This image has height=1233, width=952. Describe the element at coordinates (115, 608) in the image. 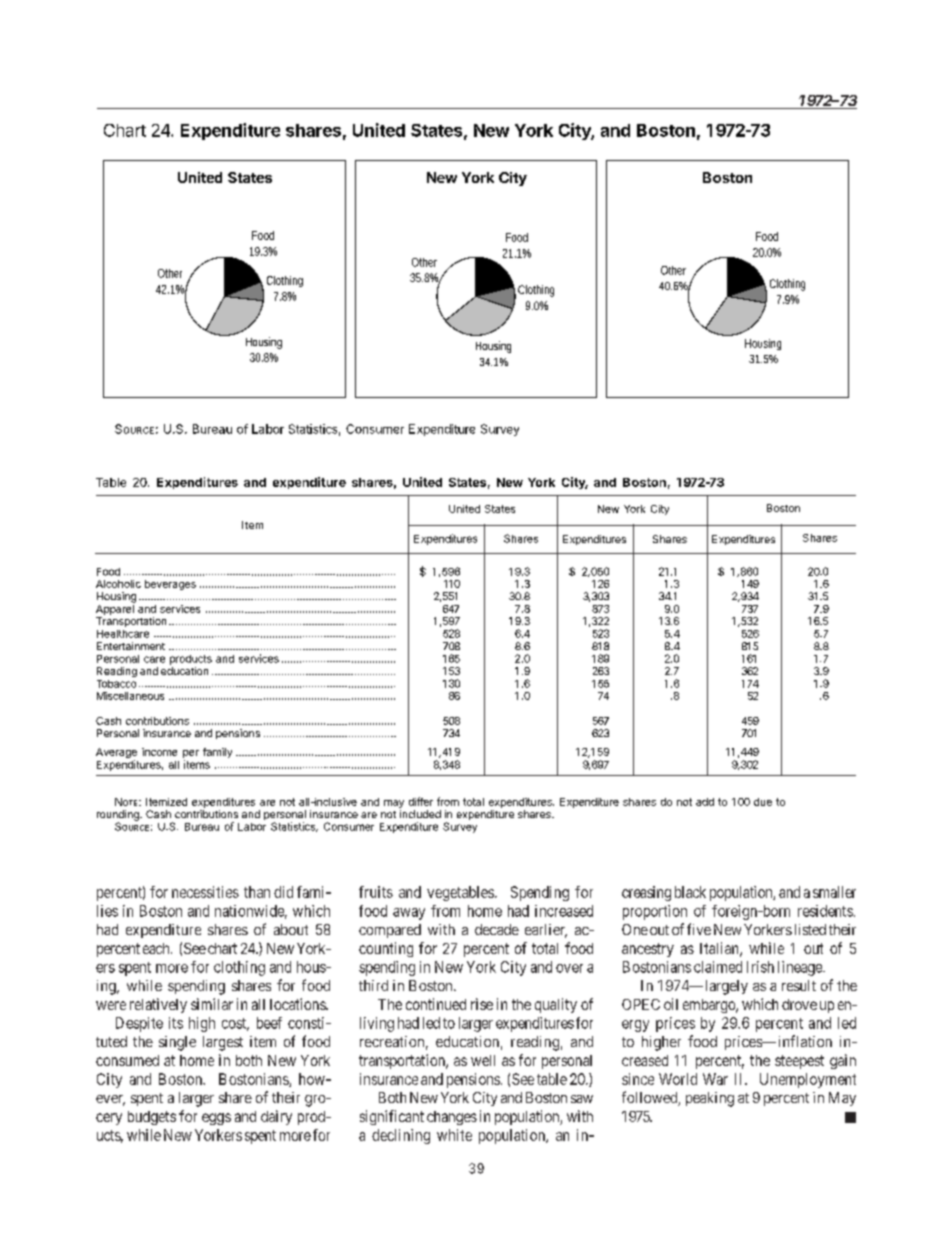

I see `Apparel` at that location.
